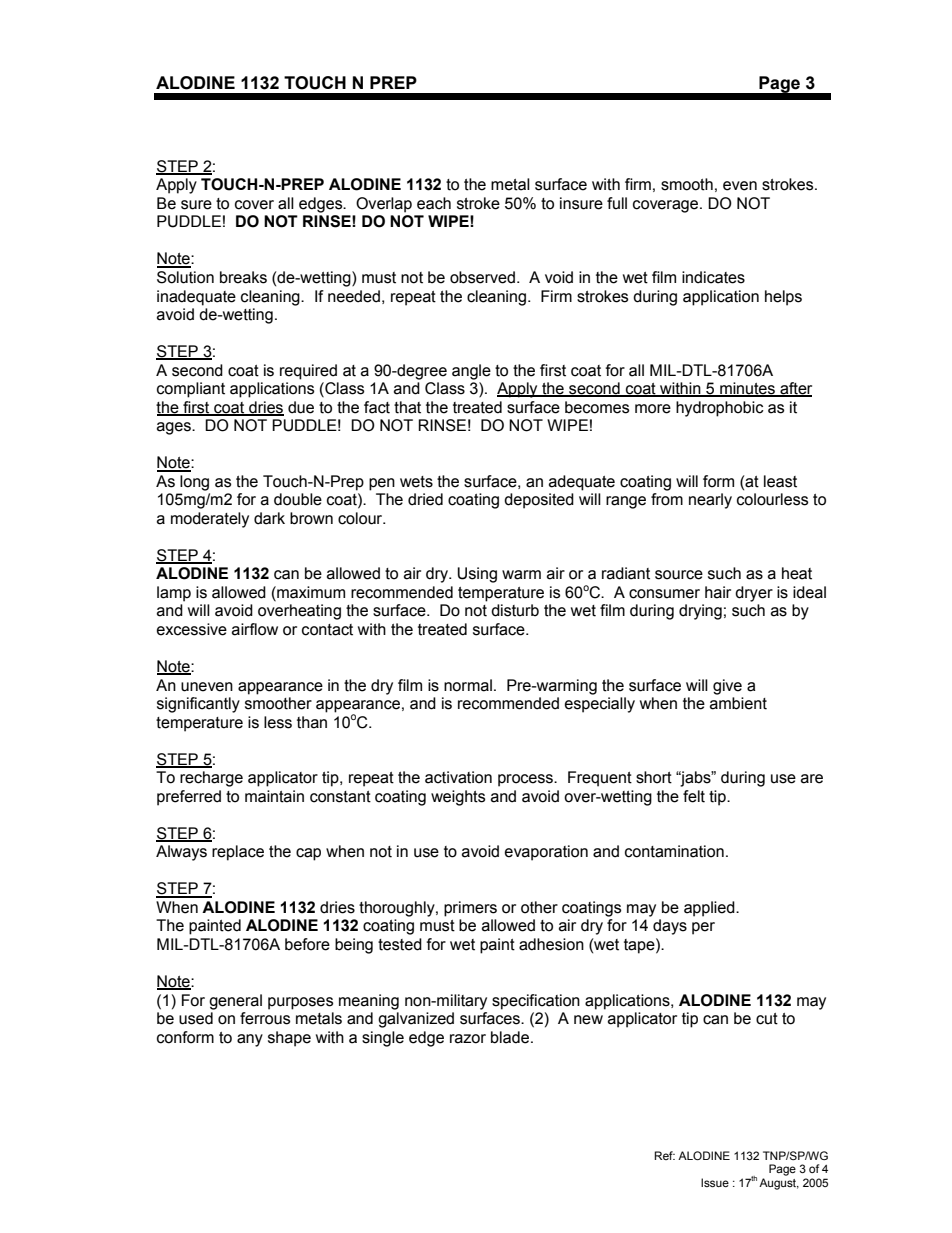 Image resolution: width=952 pixels, height=1233 pixels. I want to click on before, so click(307, 944).
